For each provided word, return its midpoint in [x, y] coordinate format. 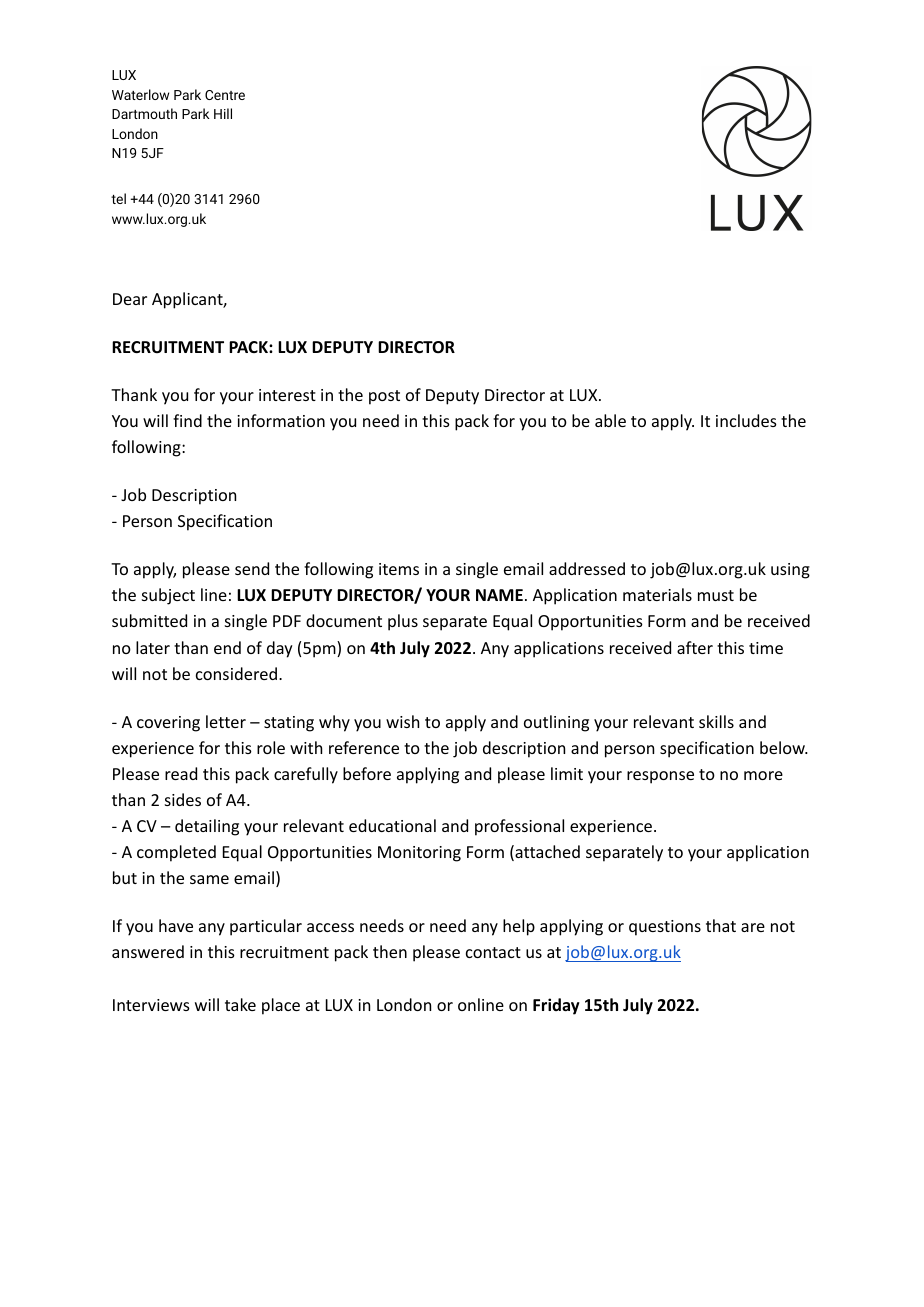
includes [746, 420]
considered [236, 673]
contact [493, 952]
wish [402, 721]
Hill [223, 113]
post [384, 397]
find [187, 420]
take [240, 1004]
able [610, 420]
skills [716, 721]
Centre [225, 95]
